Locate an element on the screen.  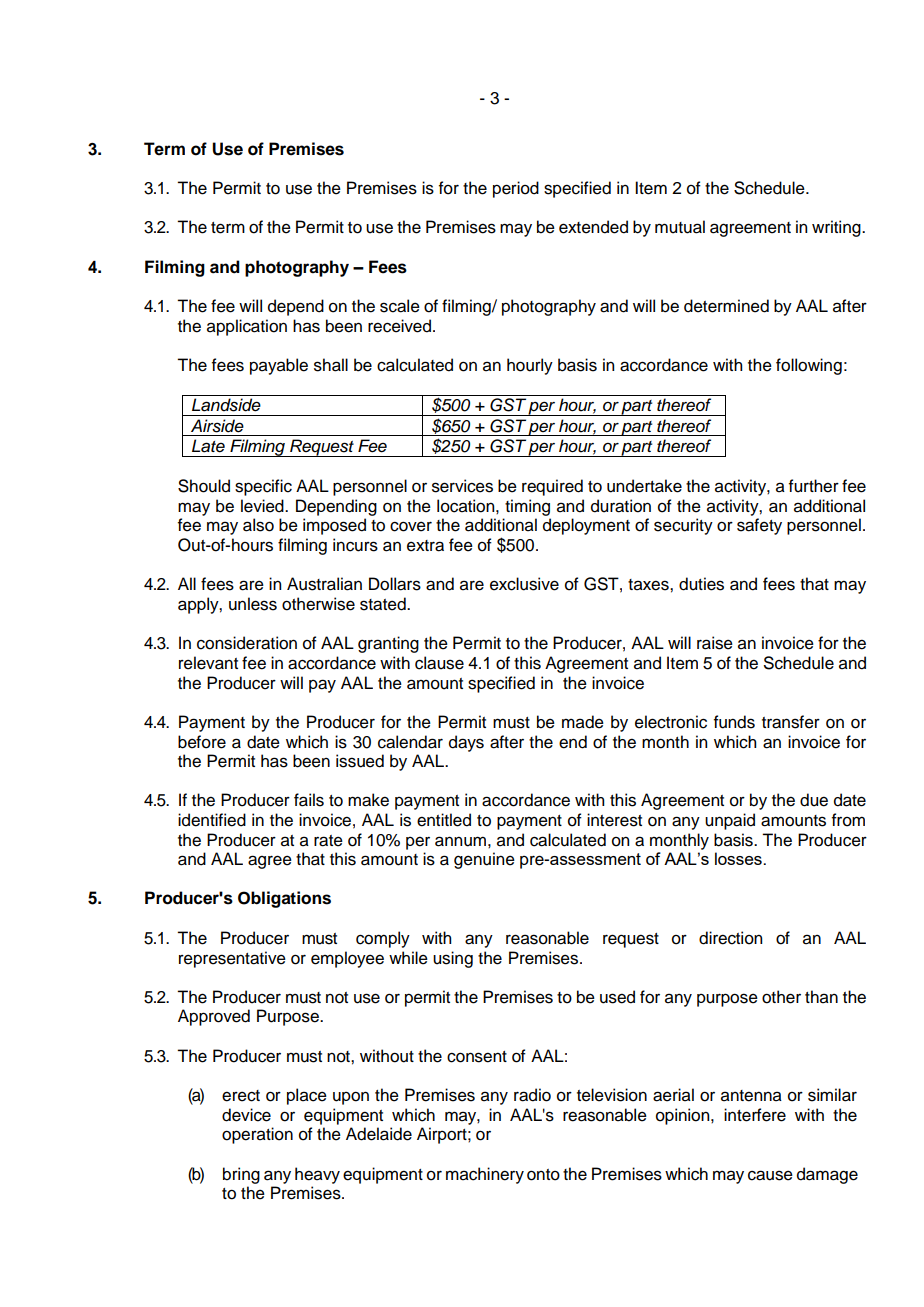
genuine is located at coordinates (484, 860).
